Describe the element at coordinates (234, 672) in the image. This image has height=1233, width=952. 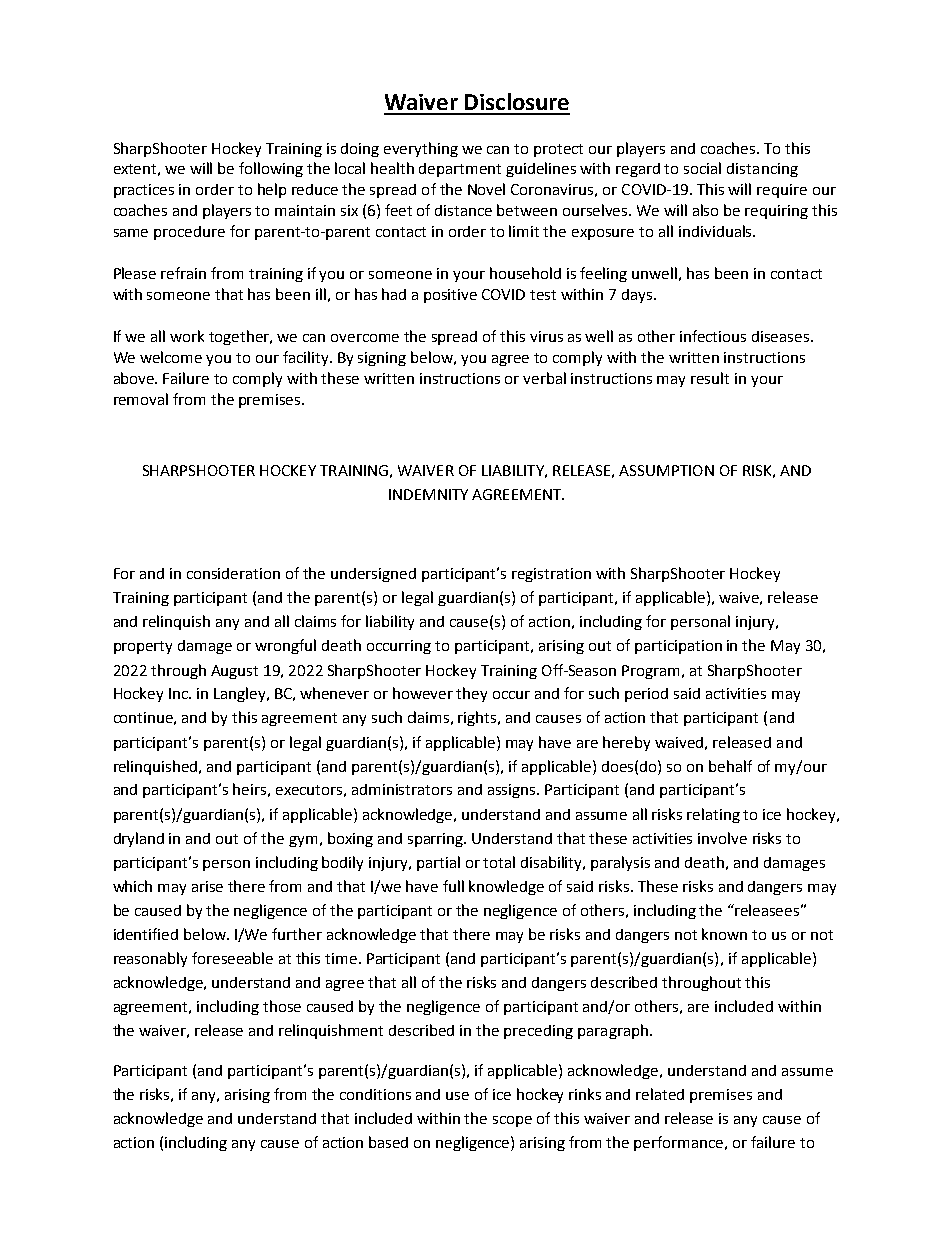
I see `August` at that location.
